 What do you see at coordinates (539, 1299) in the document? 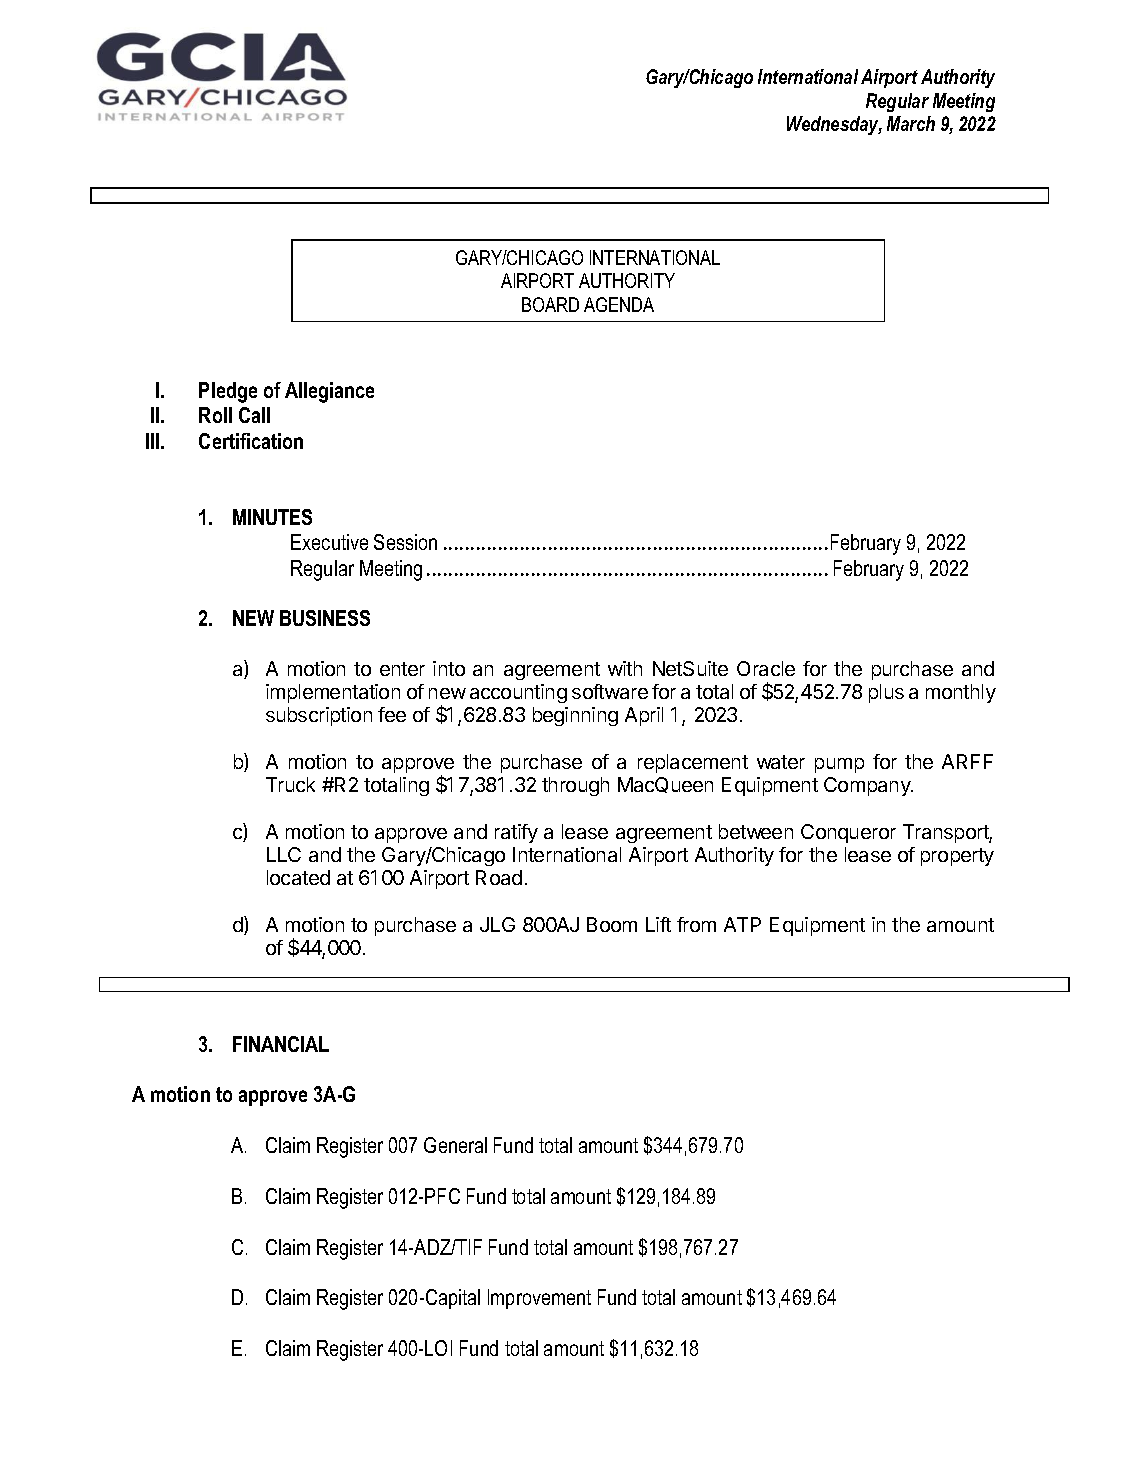
I see `Improvement` at bounding box center [539, 1299].
